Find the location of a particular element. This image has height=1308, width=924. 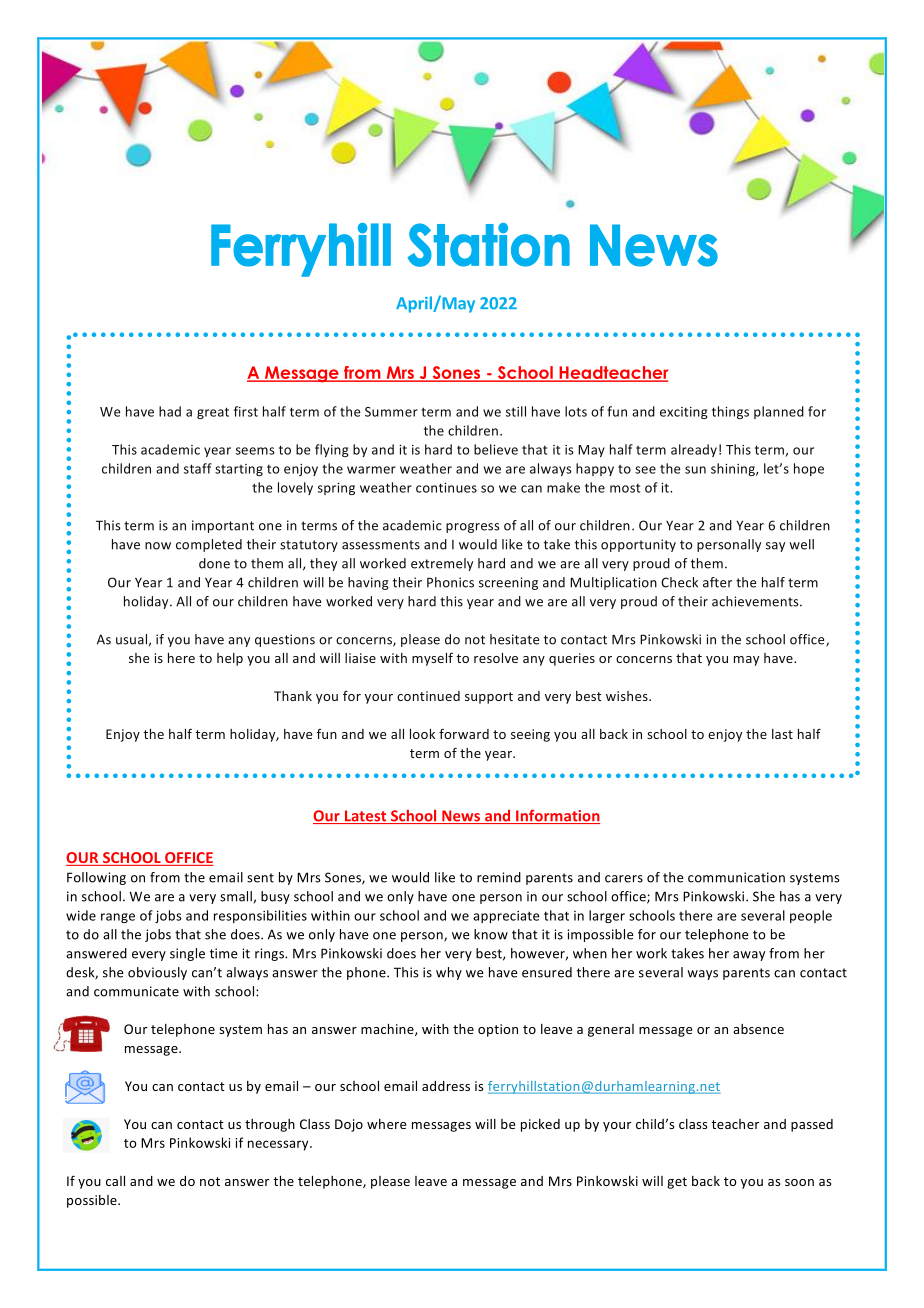

wishes is located at coordinates (628, 696).
